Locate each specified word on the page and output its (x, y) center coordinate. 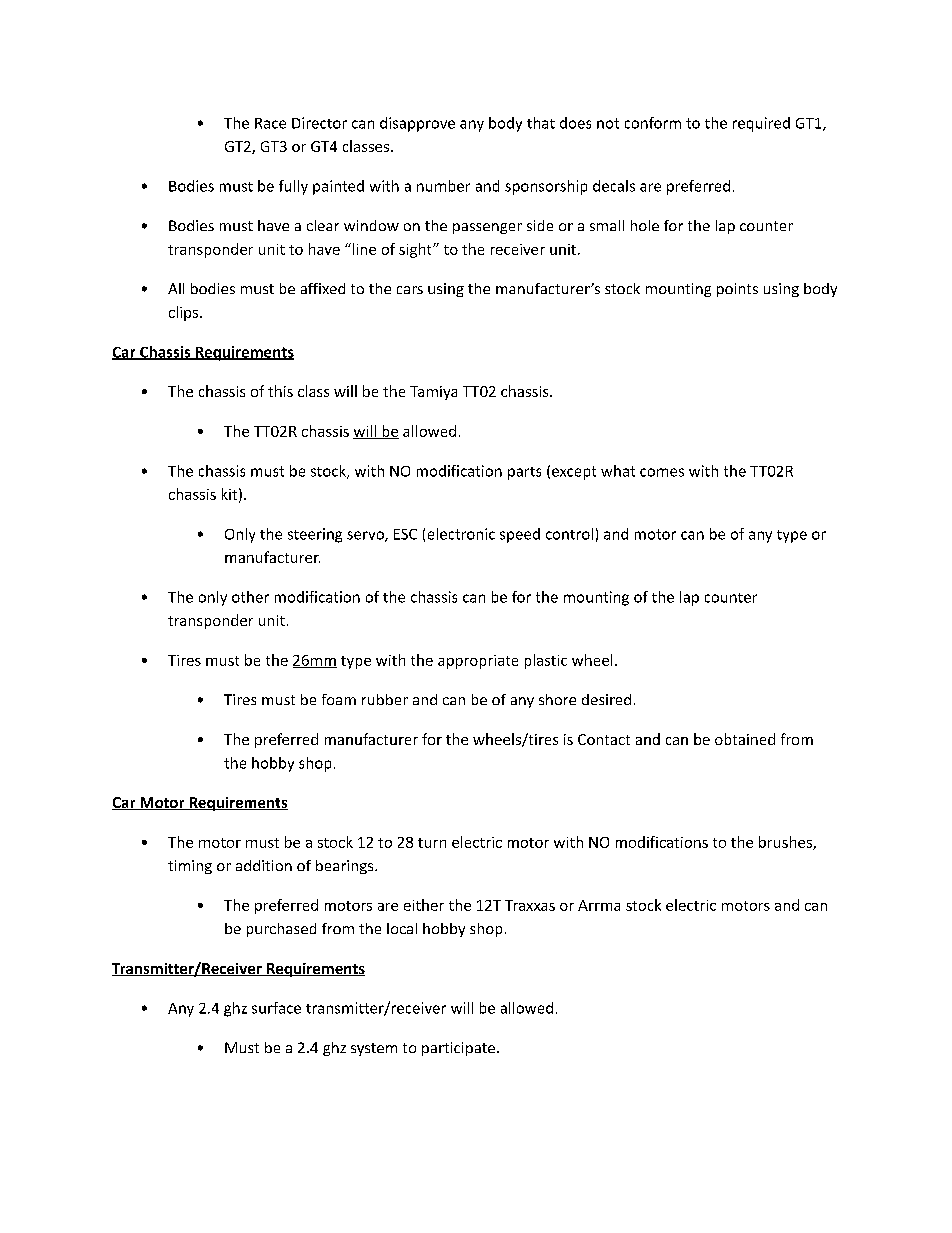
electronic (461, 534)
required (761, 124)
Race (270, 123)
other (250, 597)
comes (662, 472)
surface (276, 1008)
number (443, 186)
